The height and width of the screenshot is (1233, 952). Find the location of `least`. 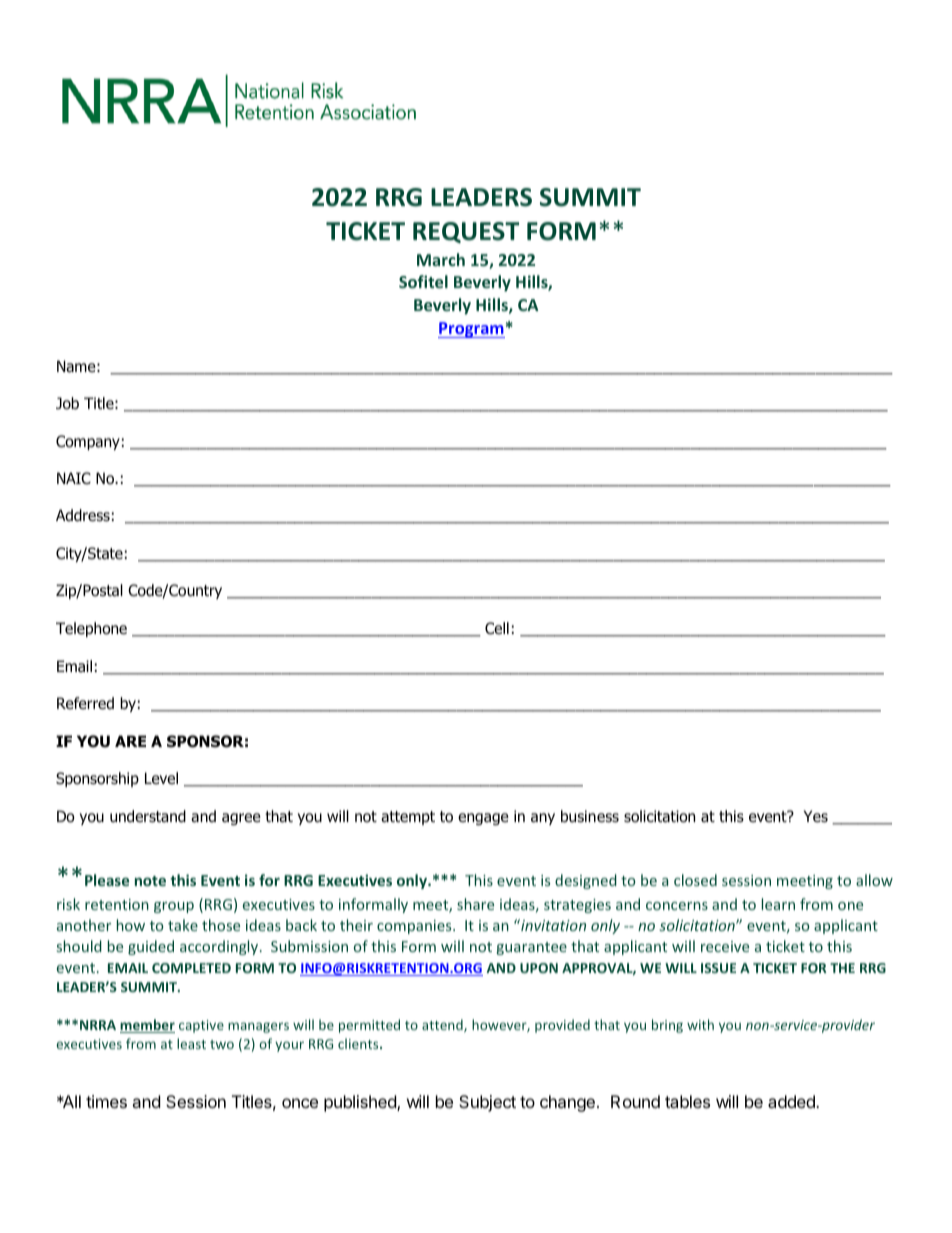

least is located at coordinates (191, 1043).
